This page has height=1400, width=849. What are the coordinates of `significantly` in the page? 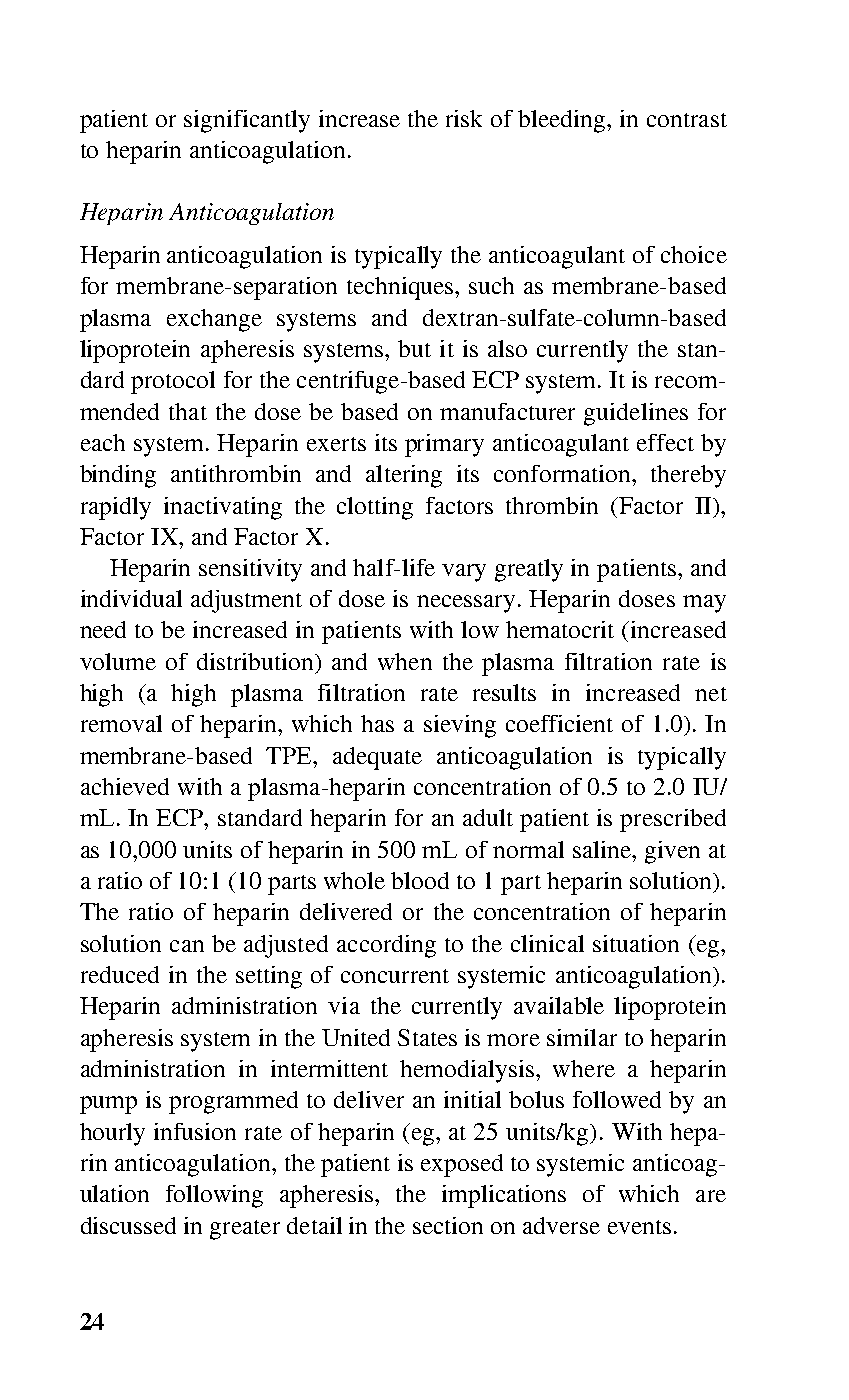 It's located at (247, 121).
